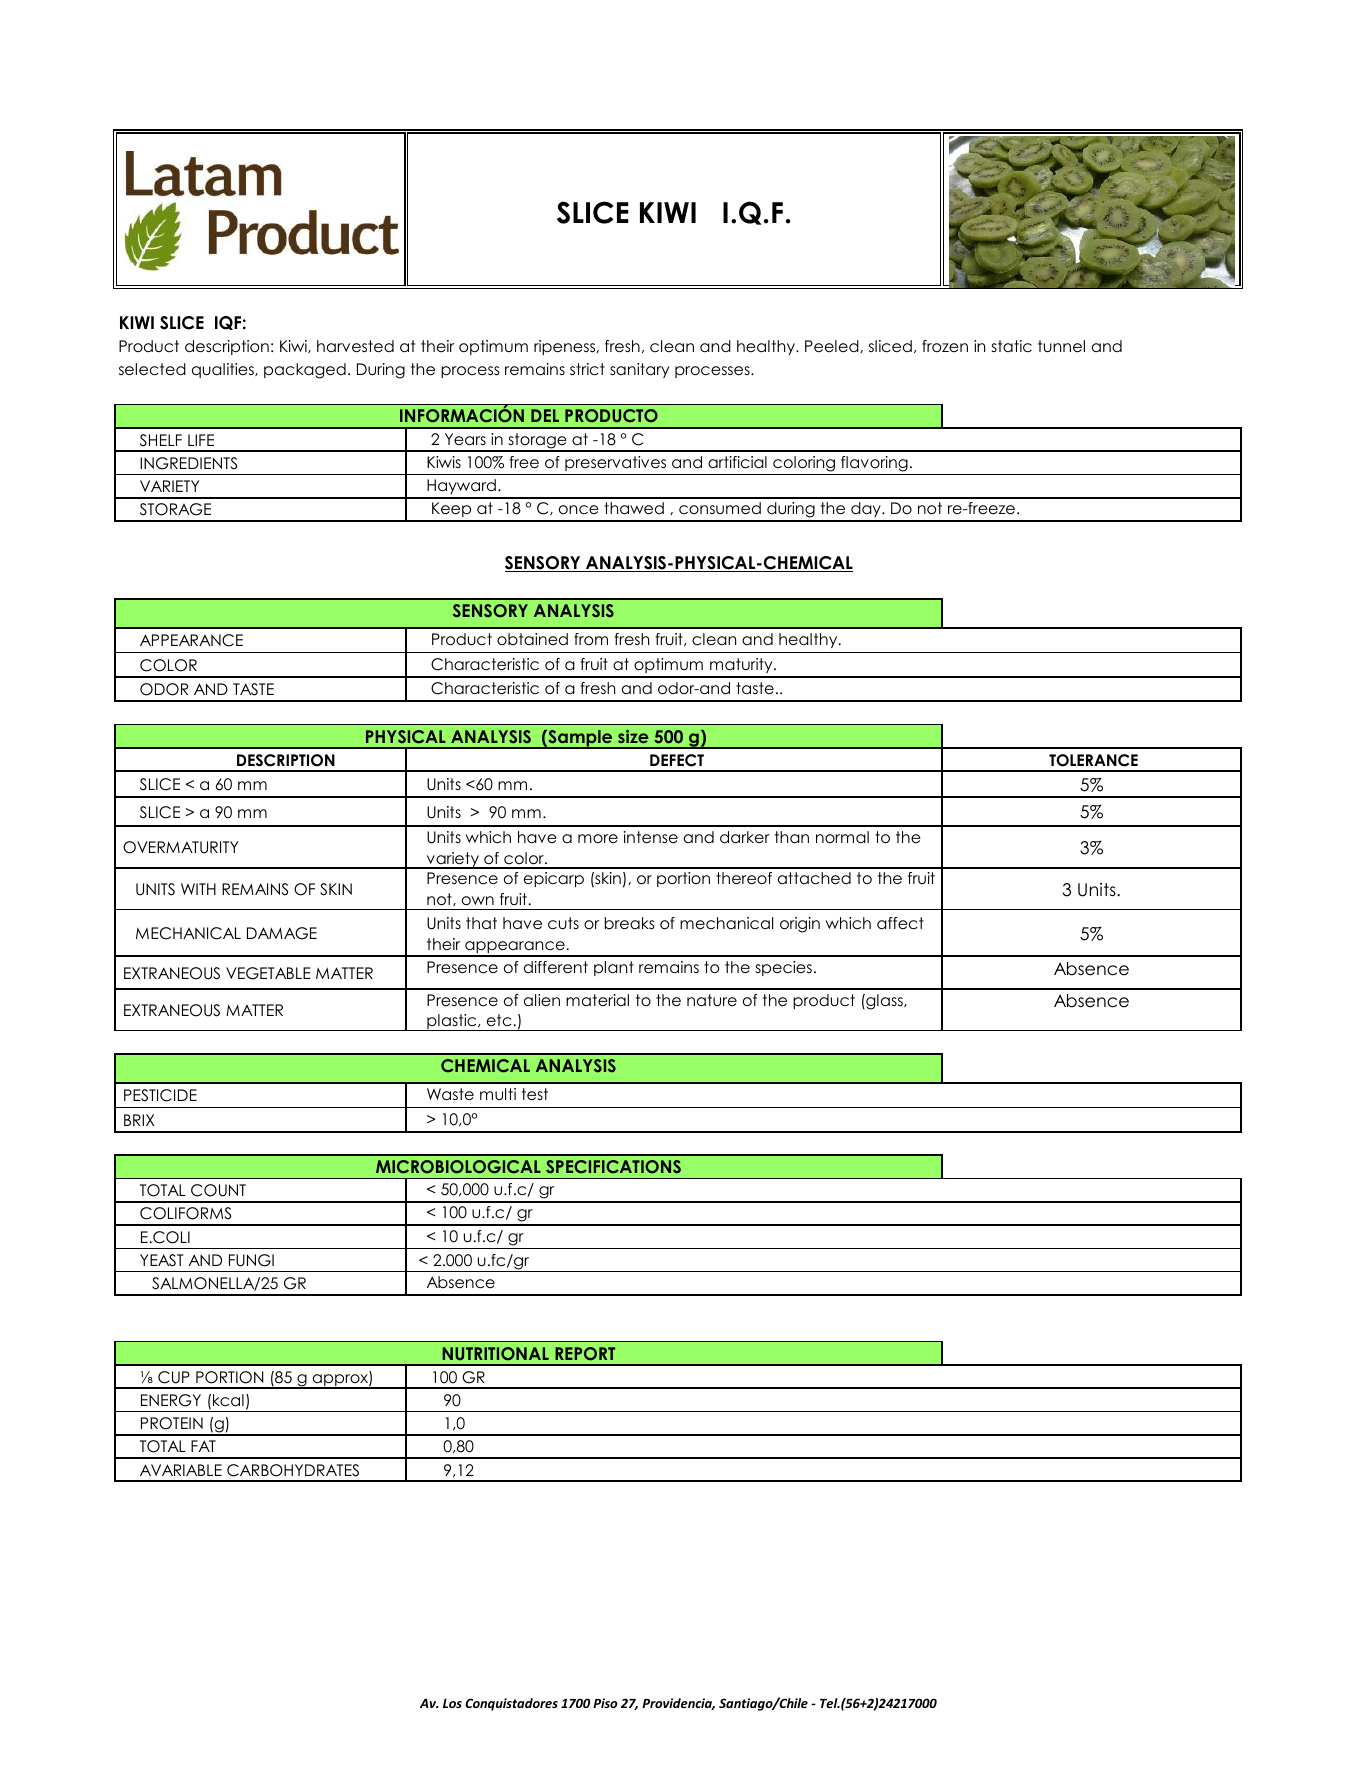  Describe the element at coordinates (1012, 346) in the screenshot. I see `static` at that location.
